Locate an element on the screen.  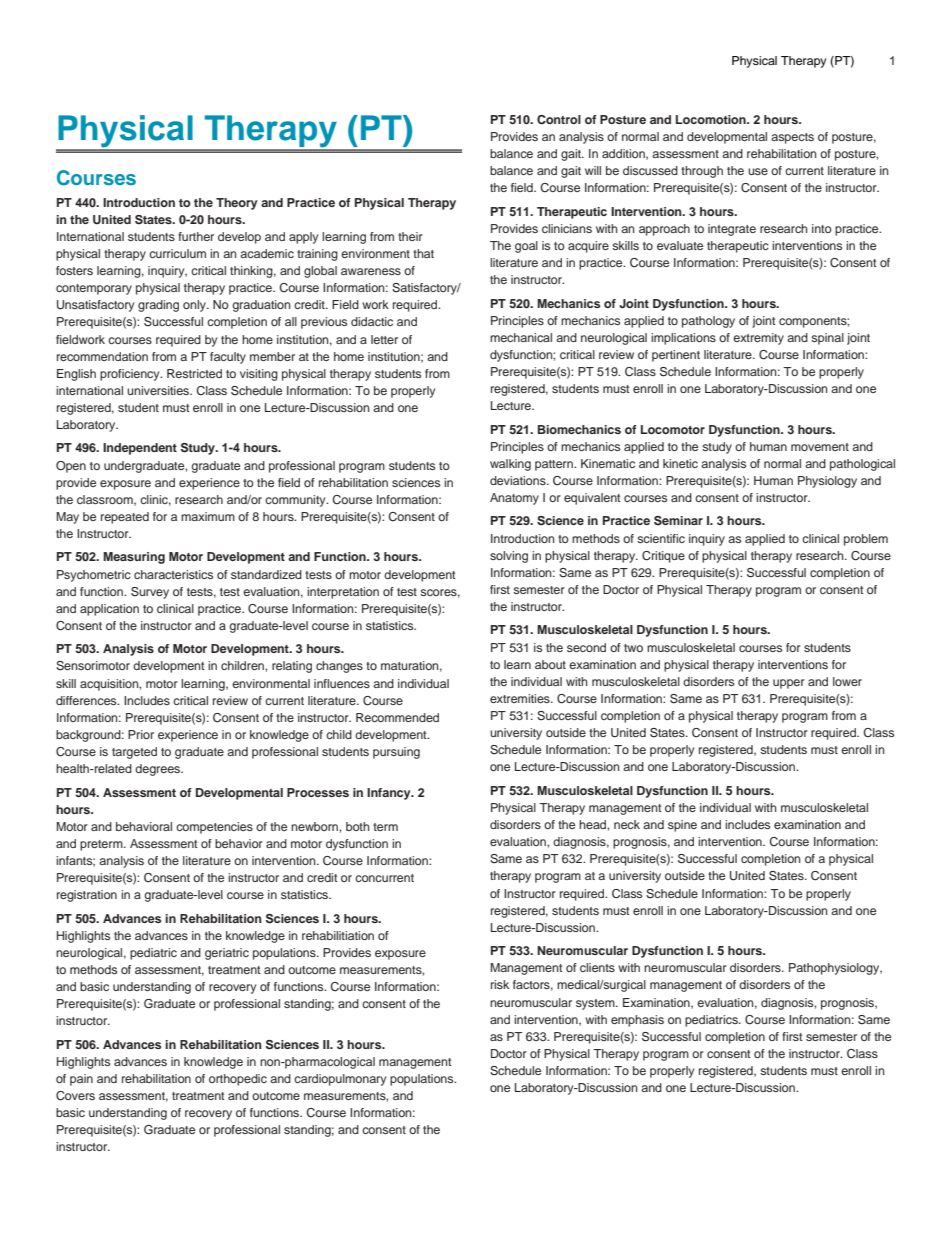
orthopedic is located at coordinates (238, 1080).
